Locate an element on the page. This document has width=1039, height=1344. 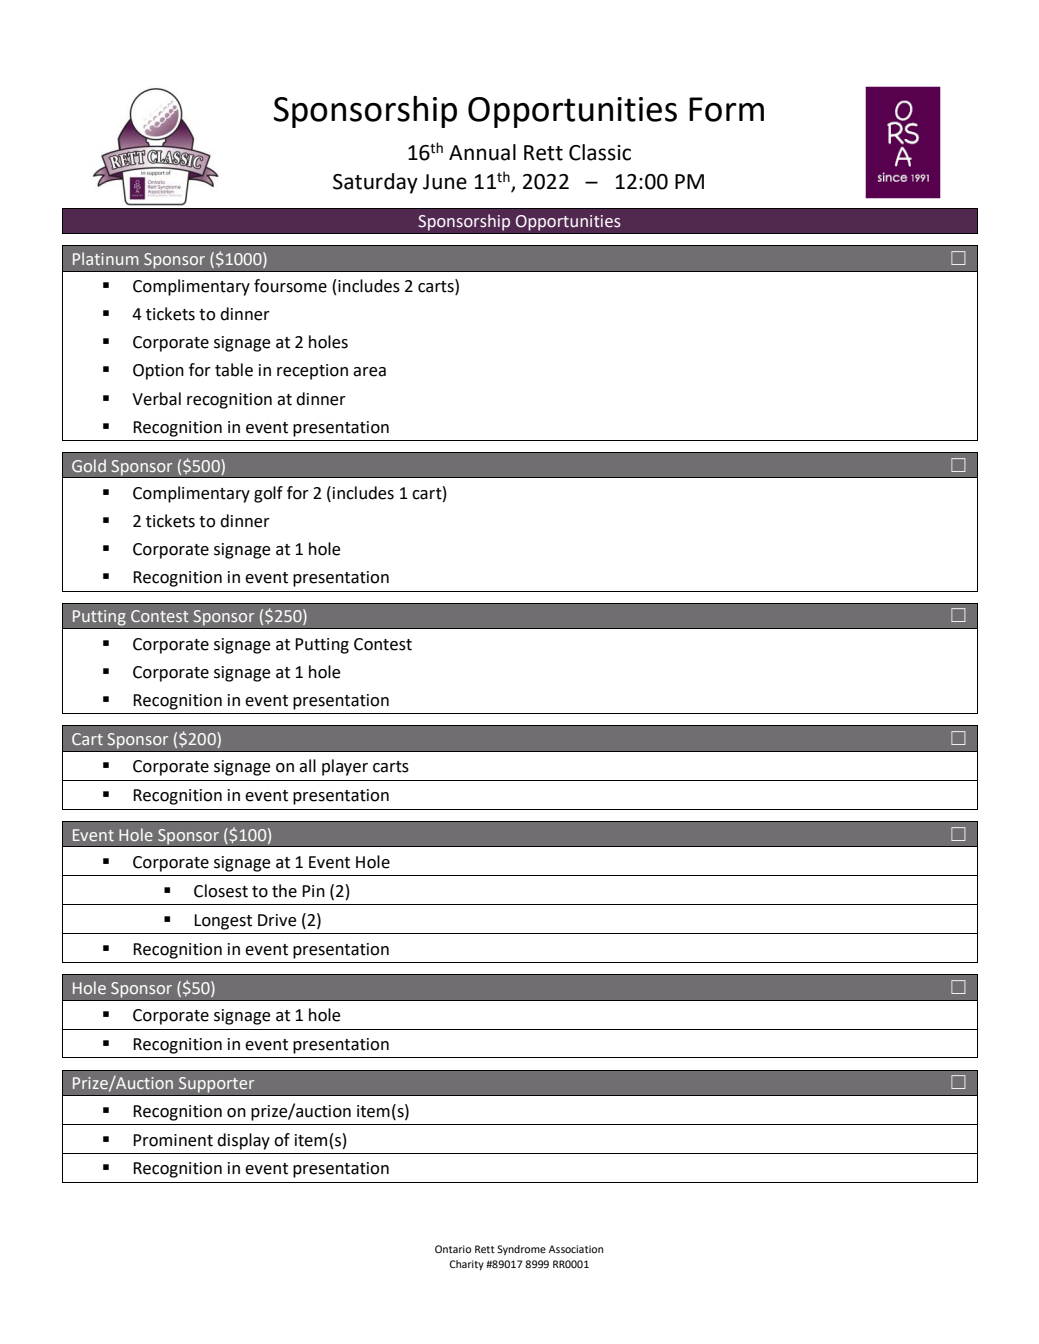
player is located at coordinates (345, 767).
